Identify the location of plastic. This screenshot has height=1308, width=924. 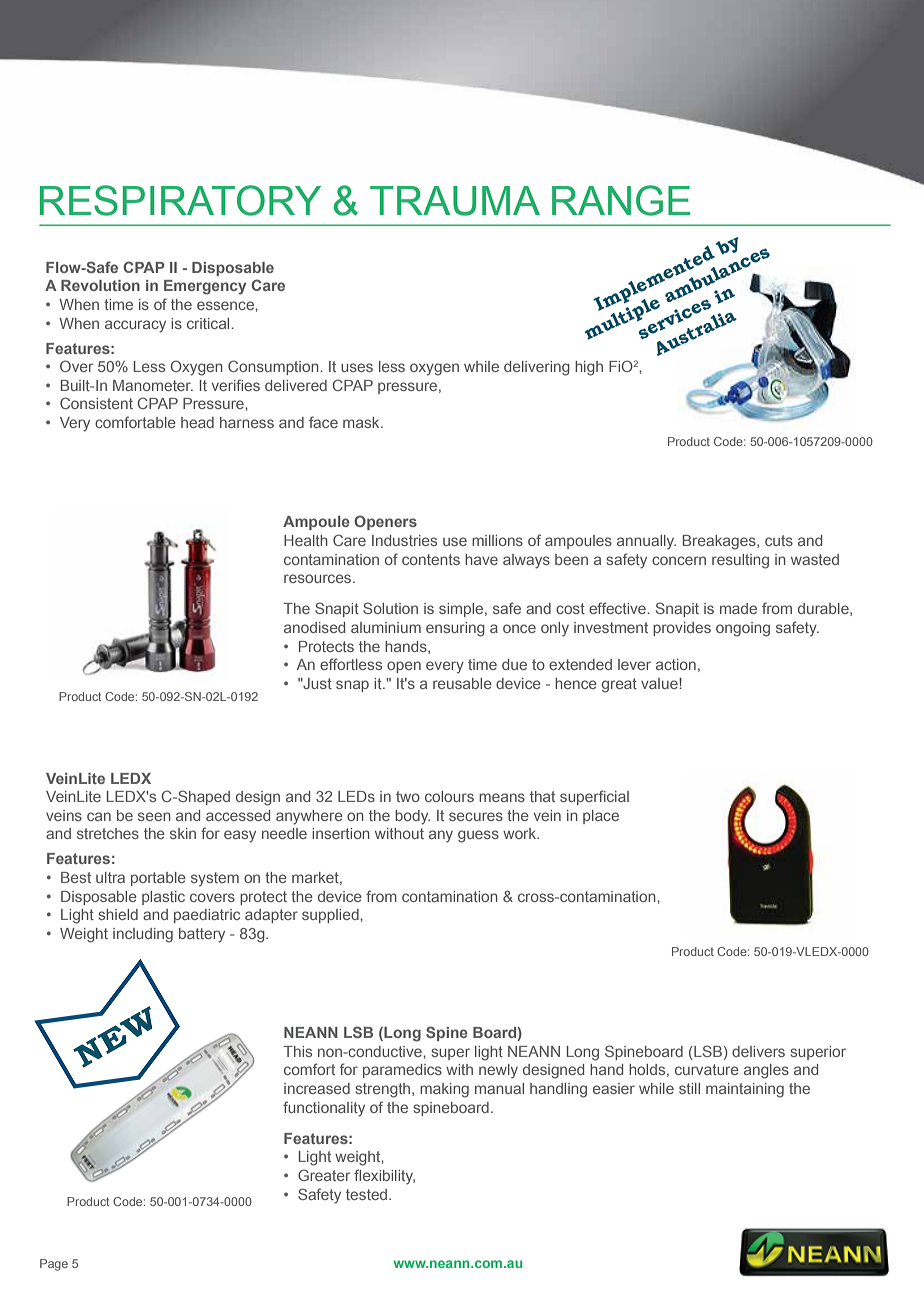
(163, 898).
